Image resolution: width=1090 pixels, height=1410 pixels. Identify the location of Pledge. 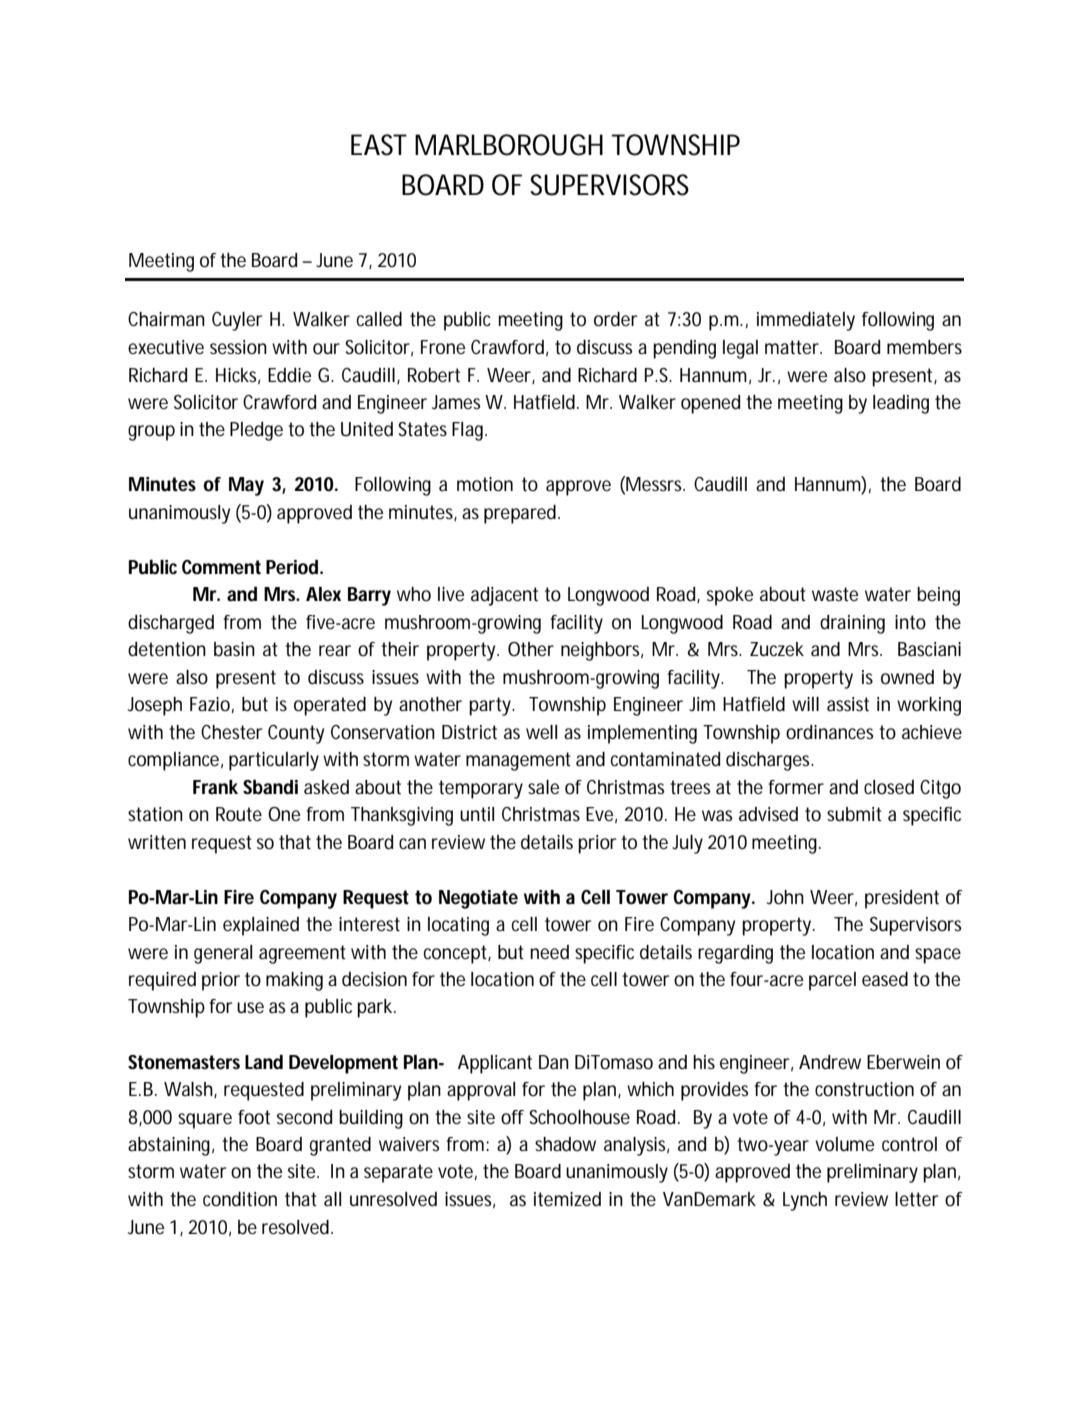
(256, 431).
